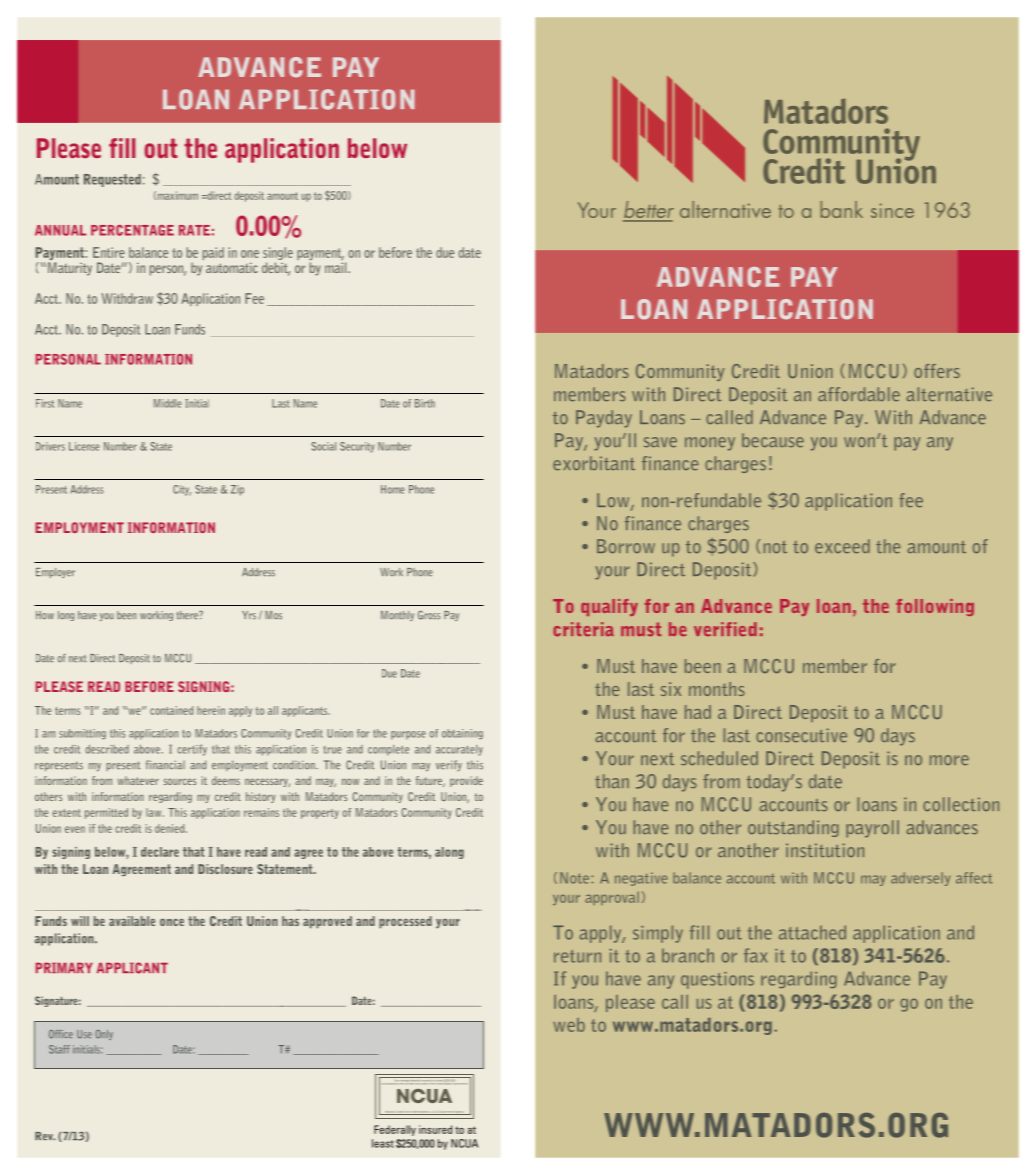 The height and width of the image is (1175, 1036). I want to click on criteria, so click(583, 629).
